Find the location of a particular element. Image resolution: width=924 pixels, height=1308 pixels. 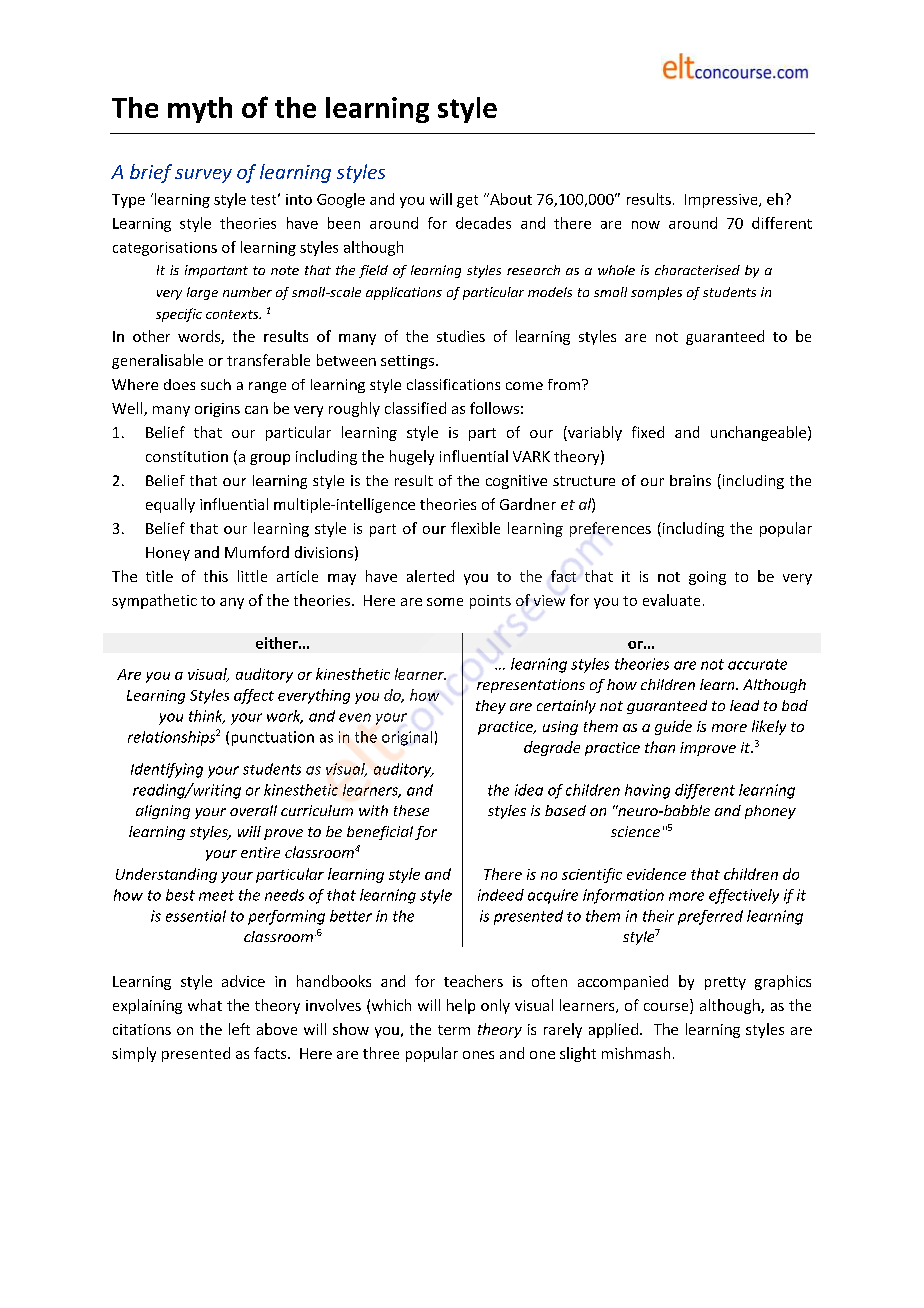

going is located at coordinates (707, 578).
